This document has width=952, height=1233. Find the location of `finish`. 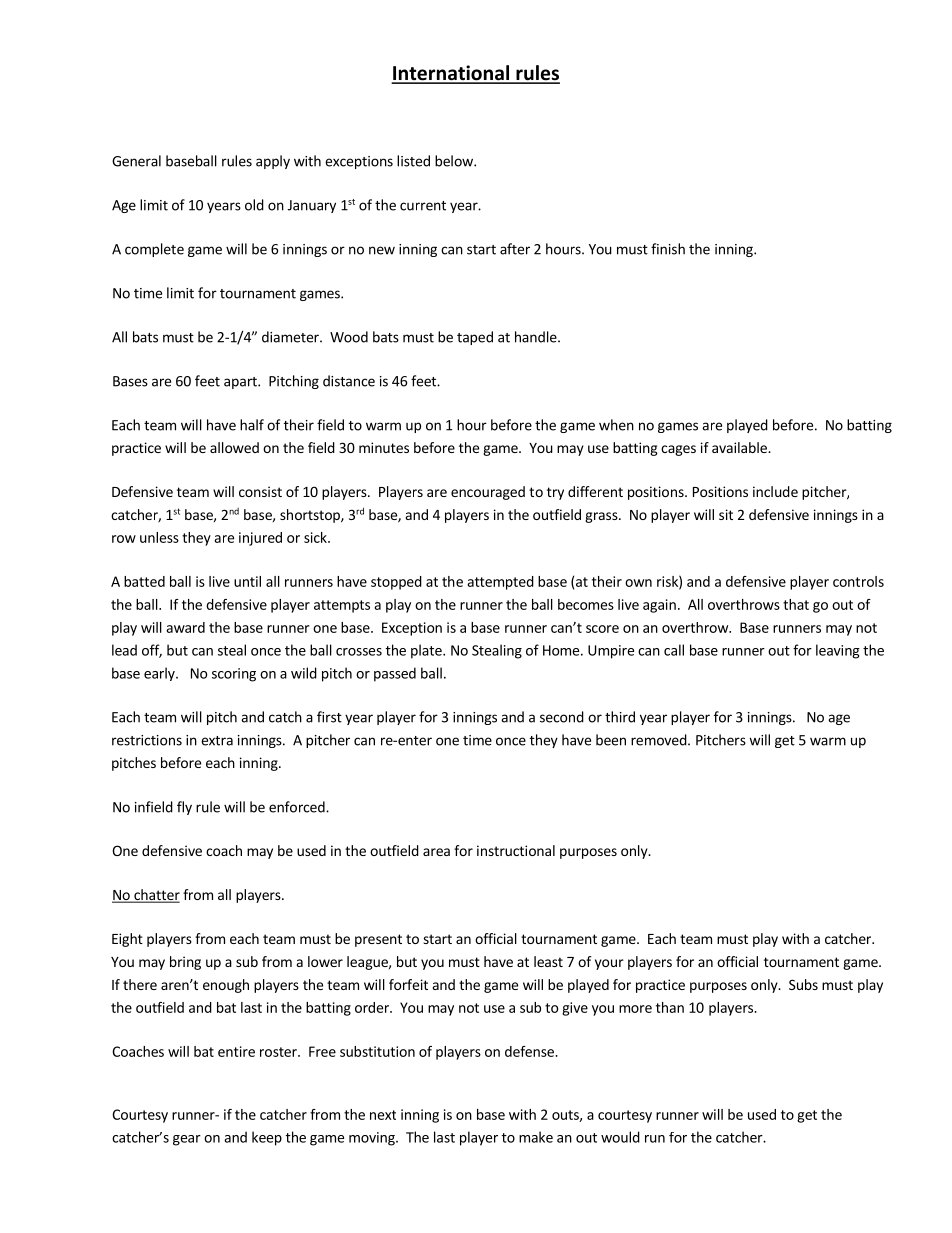

finish is located at coordinates (668, 249).
